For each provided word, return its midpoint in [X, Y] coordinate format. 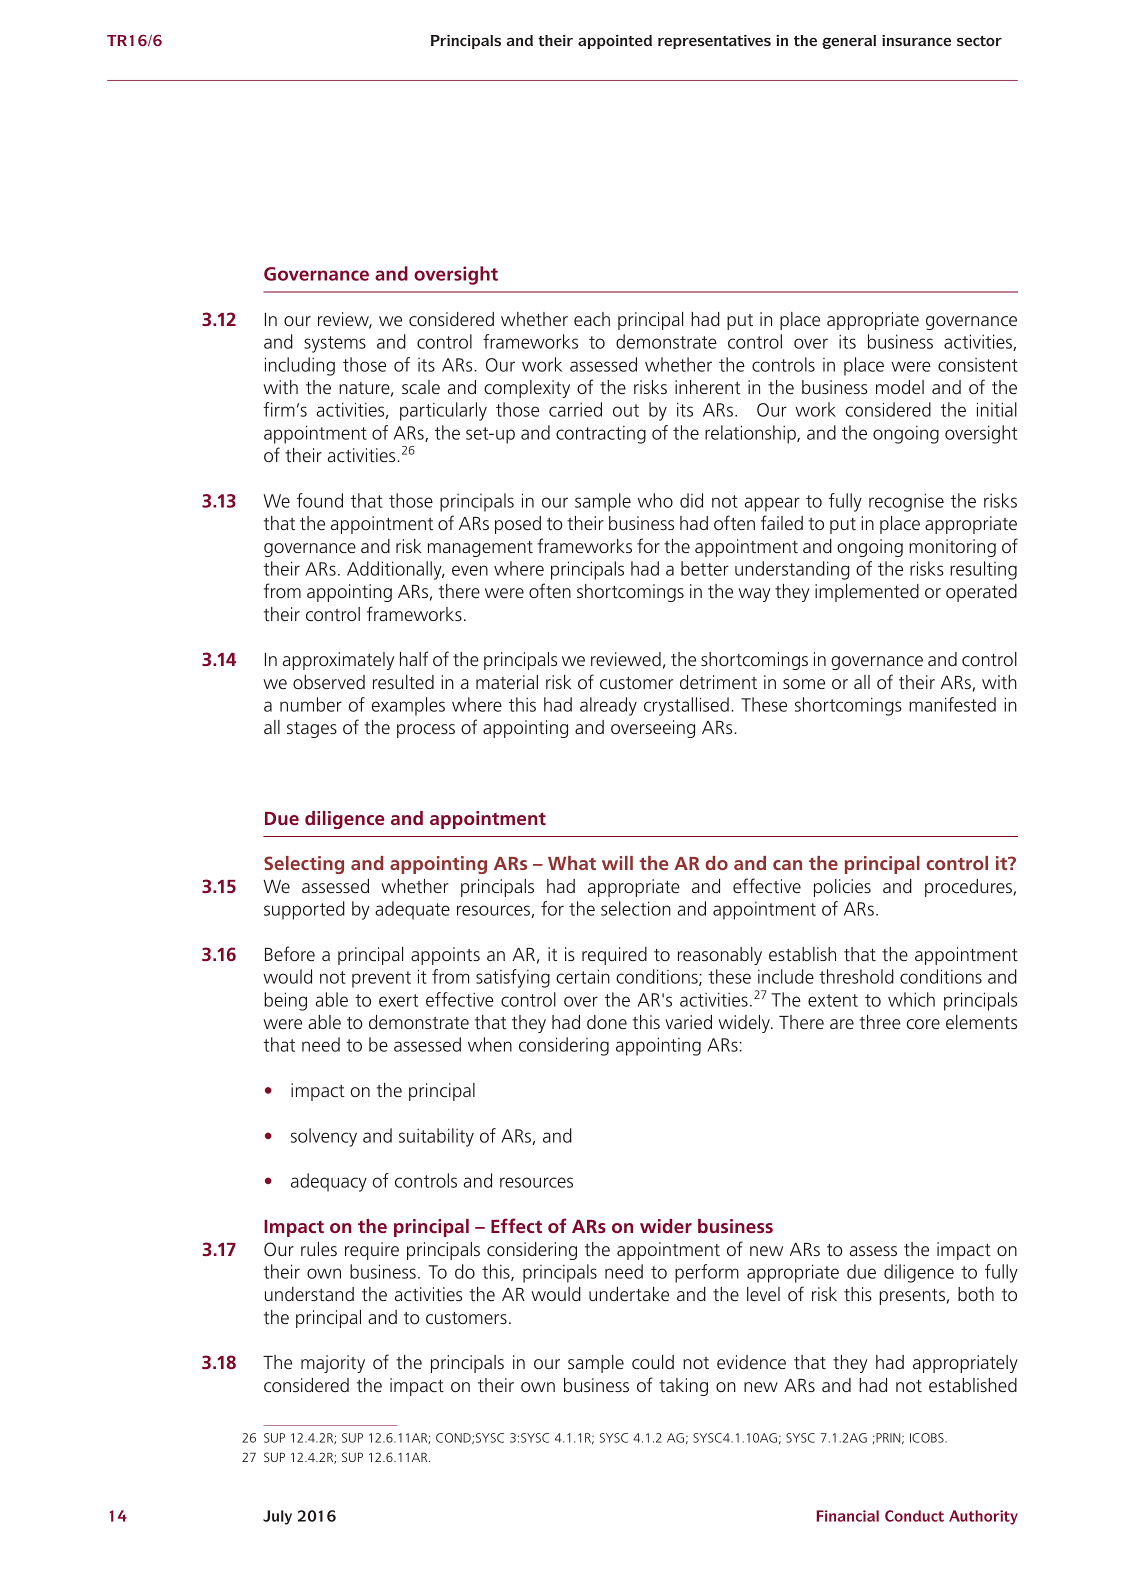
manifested [952, 704]
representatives [714, 42]
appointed [615, 42]
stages [312, 730]
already [608, 706]
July [277, 1517]
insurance [916, 40]
